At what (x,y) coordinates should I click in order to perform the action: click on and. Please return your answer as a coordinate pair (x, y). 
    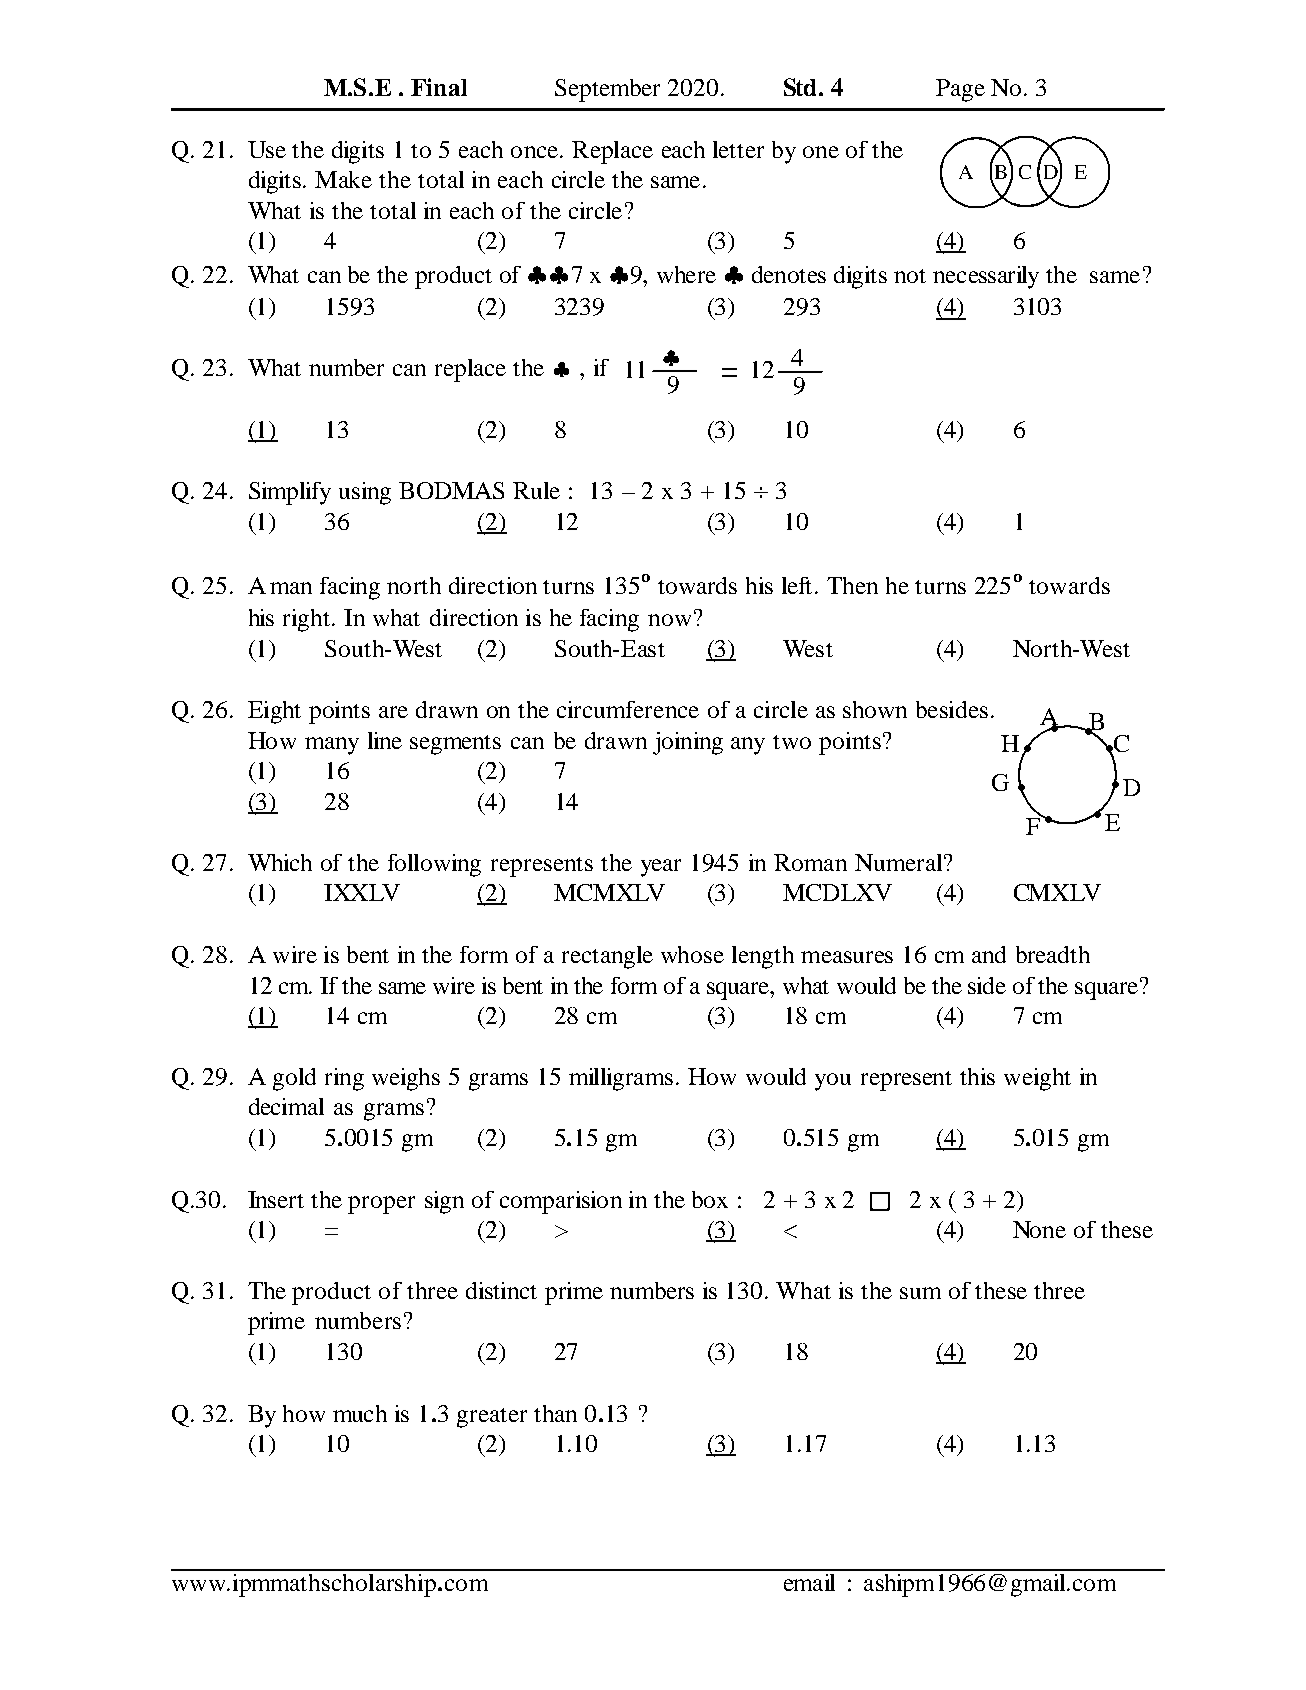
    Looking at the image, I should click on (989, 954).
